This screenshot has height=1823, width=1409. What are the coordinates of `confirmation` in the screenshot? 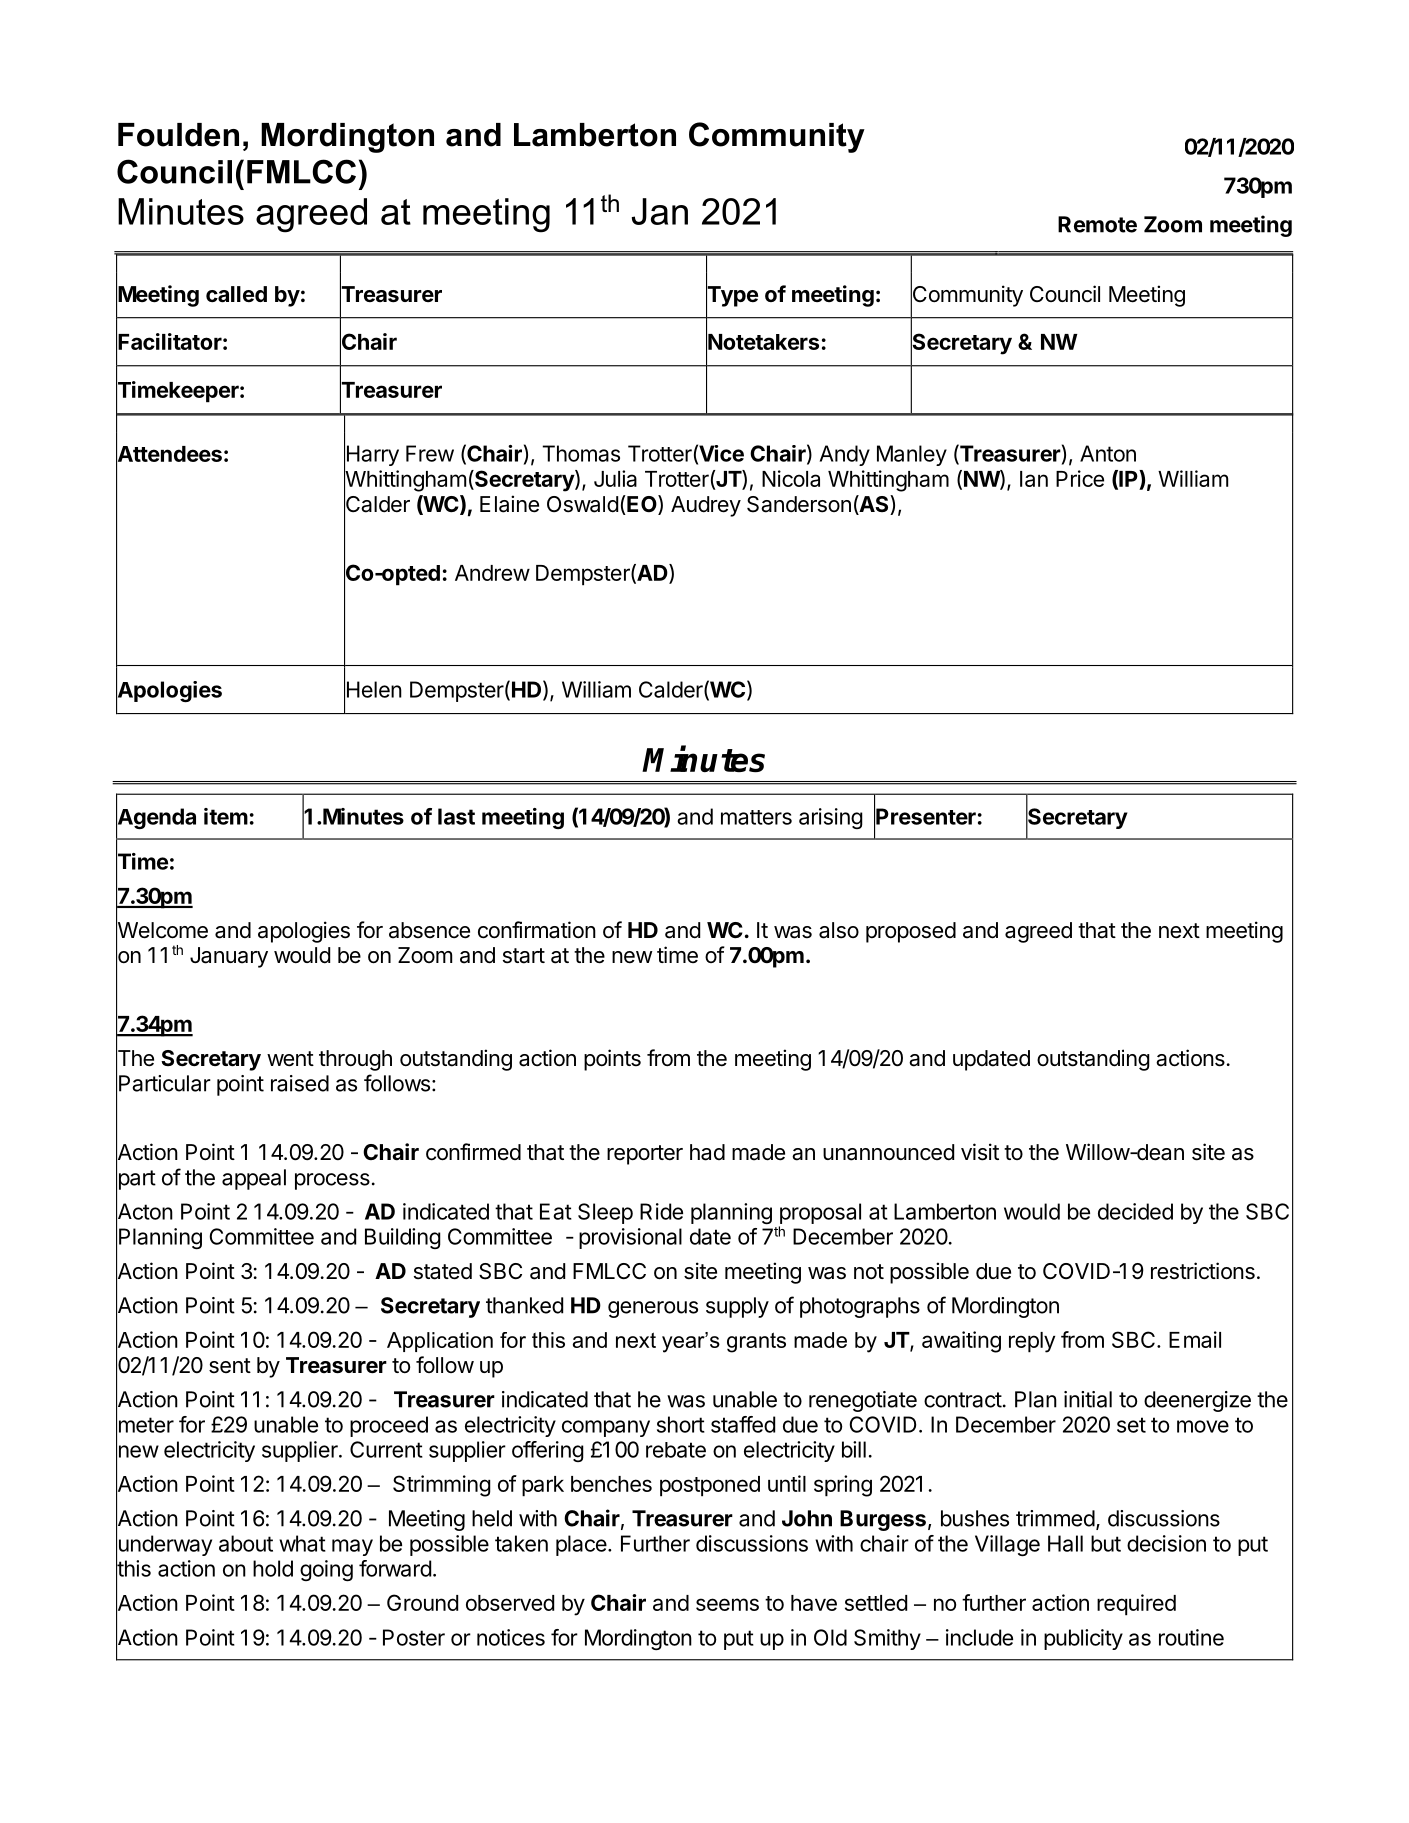 It's located at (537, 930).
